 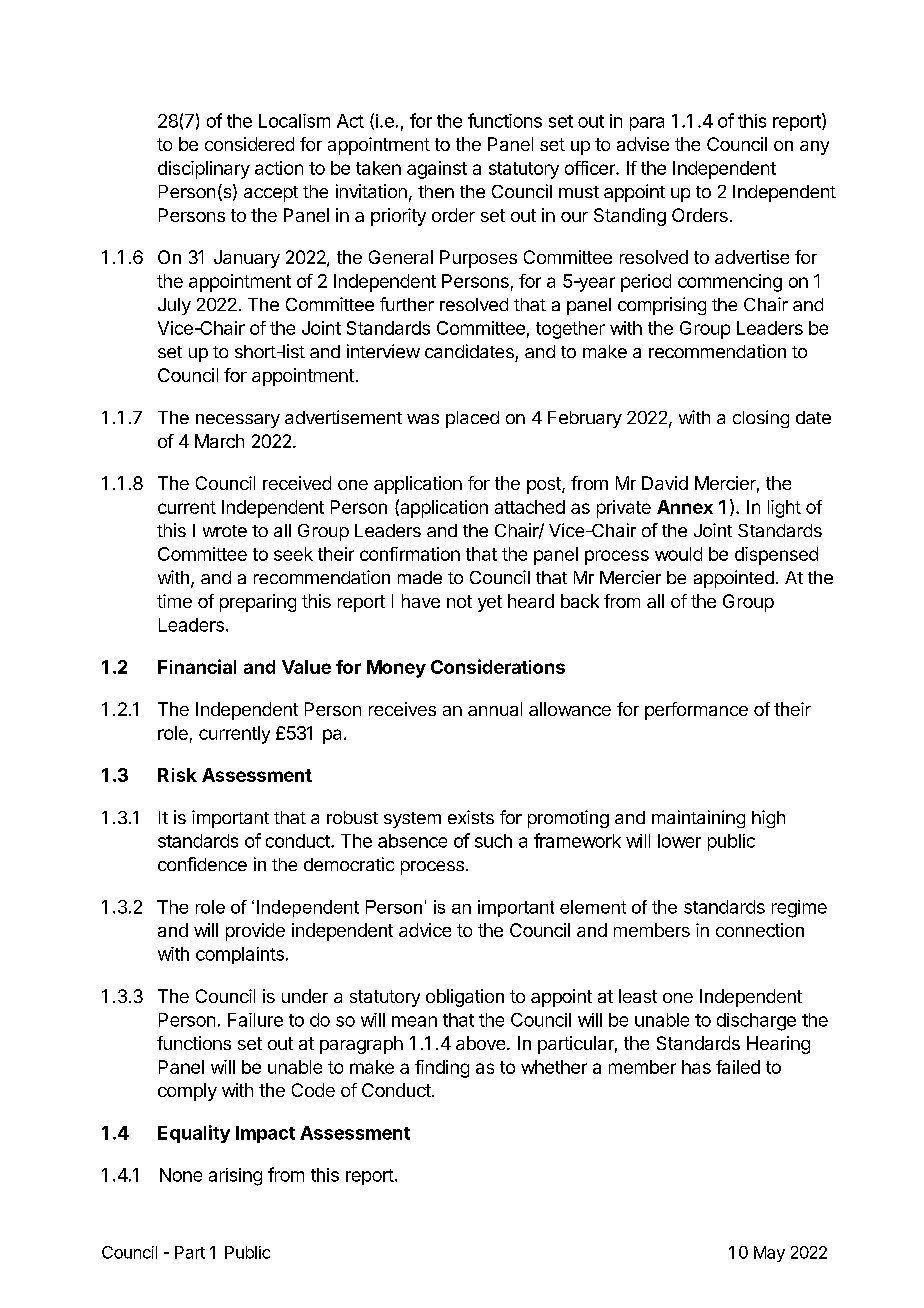 What do you see at coordinates (225, 531) in the screenshot?
I see `wrote` at bounding box center [225, 531].
